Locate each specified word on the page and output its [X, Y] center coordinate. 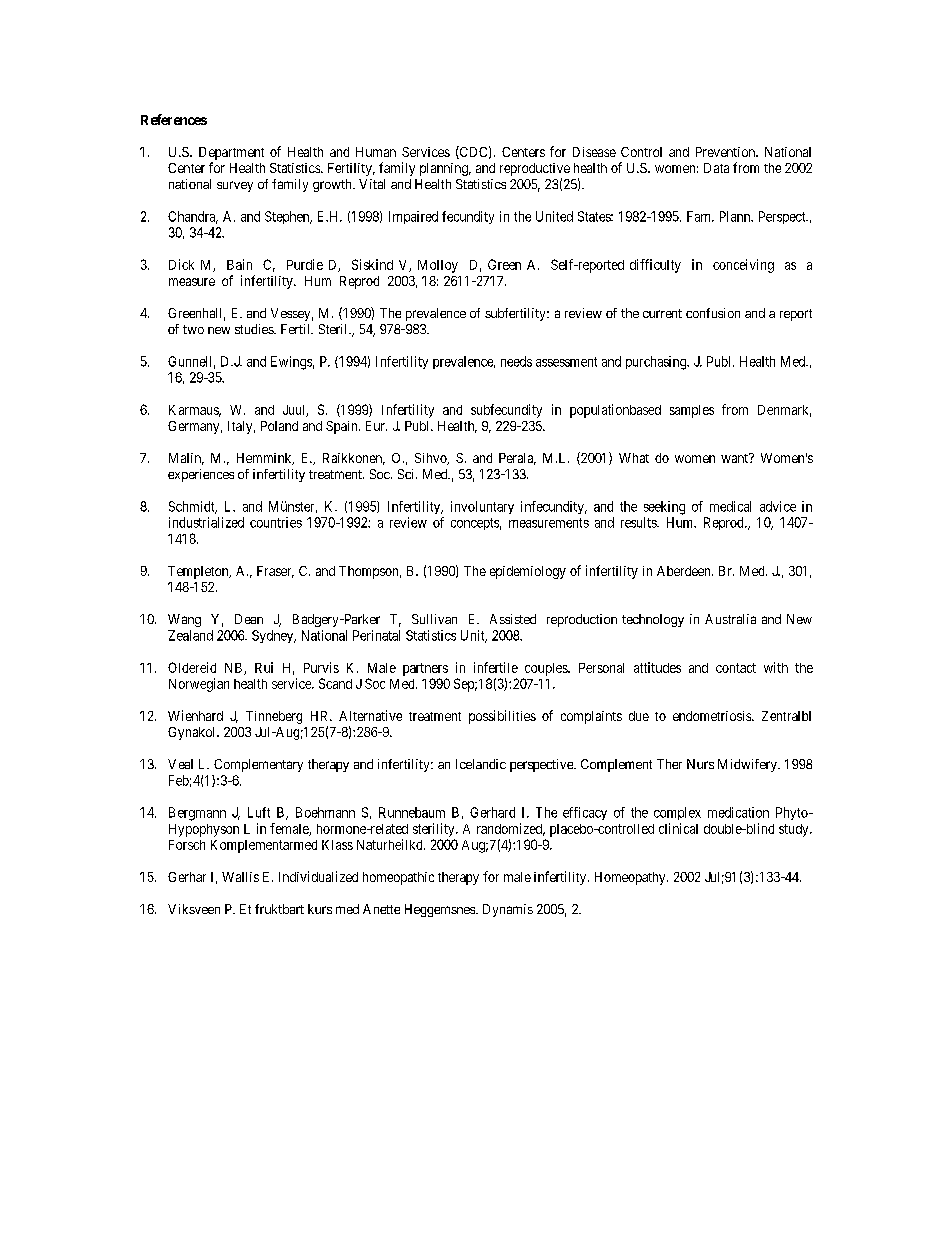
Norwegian [199, 685]
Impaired [413, 217]
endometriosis [713, 716]
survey [235, 186]
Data [716, 168]
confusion [713, 313]
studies [255, 329]
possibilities [502, 717]
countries [276, 522]
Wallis [240, 877]
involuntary [482, 507]
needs [516, 361]
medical [730, 506]
